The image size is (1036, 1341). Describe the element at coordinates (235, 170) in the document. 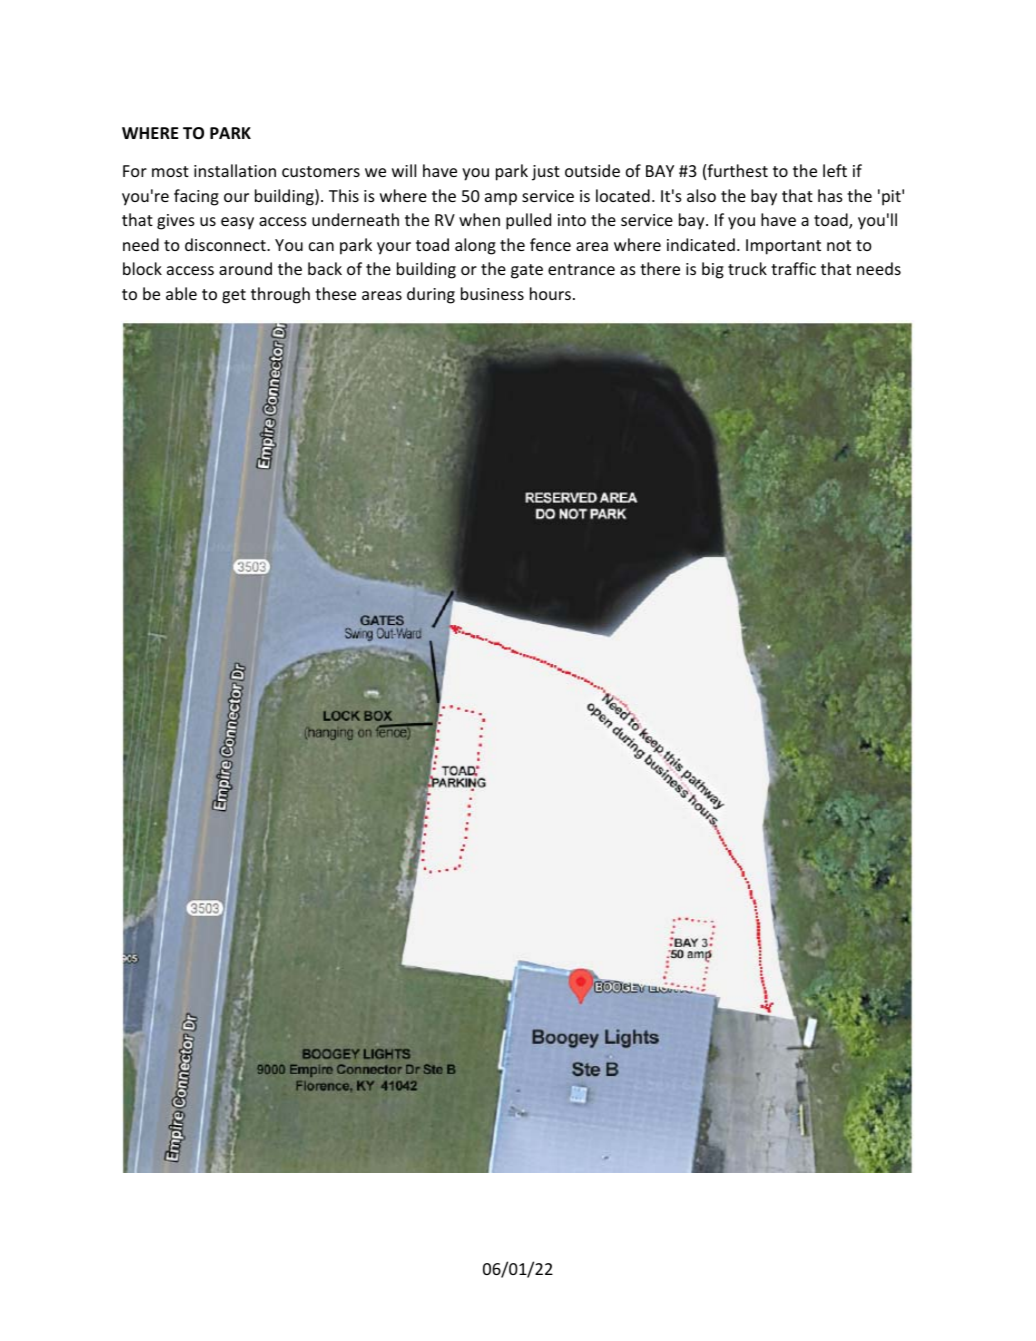

I see `installation` at that location.
